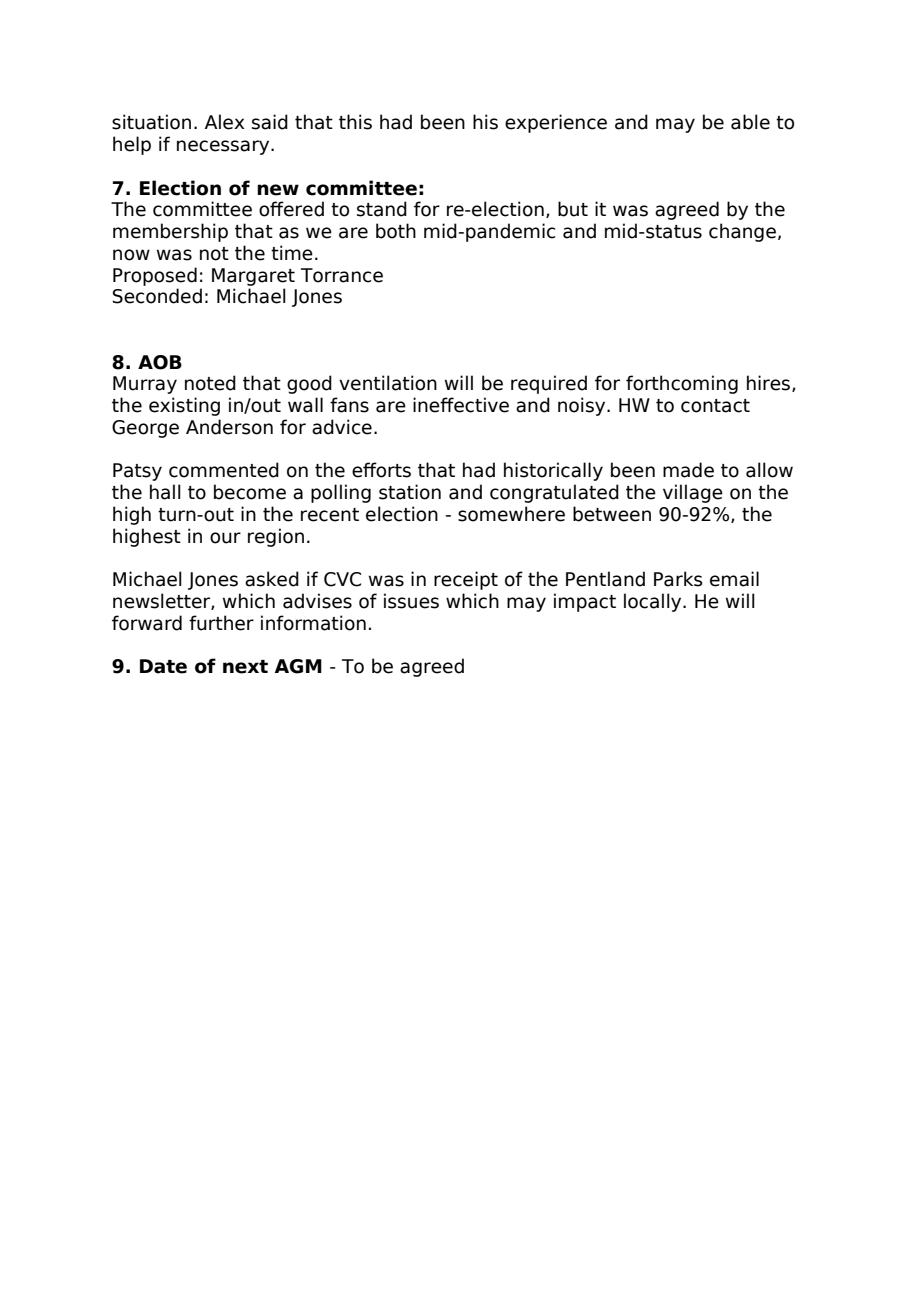  Describe the element at coordinates (355, 122) in the screenshot. I see `this` at that location.
